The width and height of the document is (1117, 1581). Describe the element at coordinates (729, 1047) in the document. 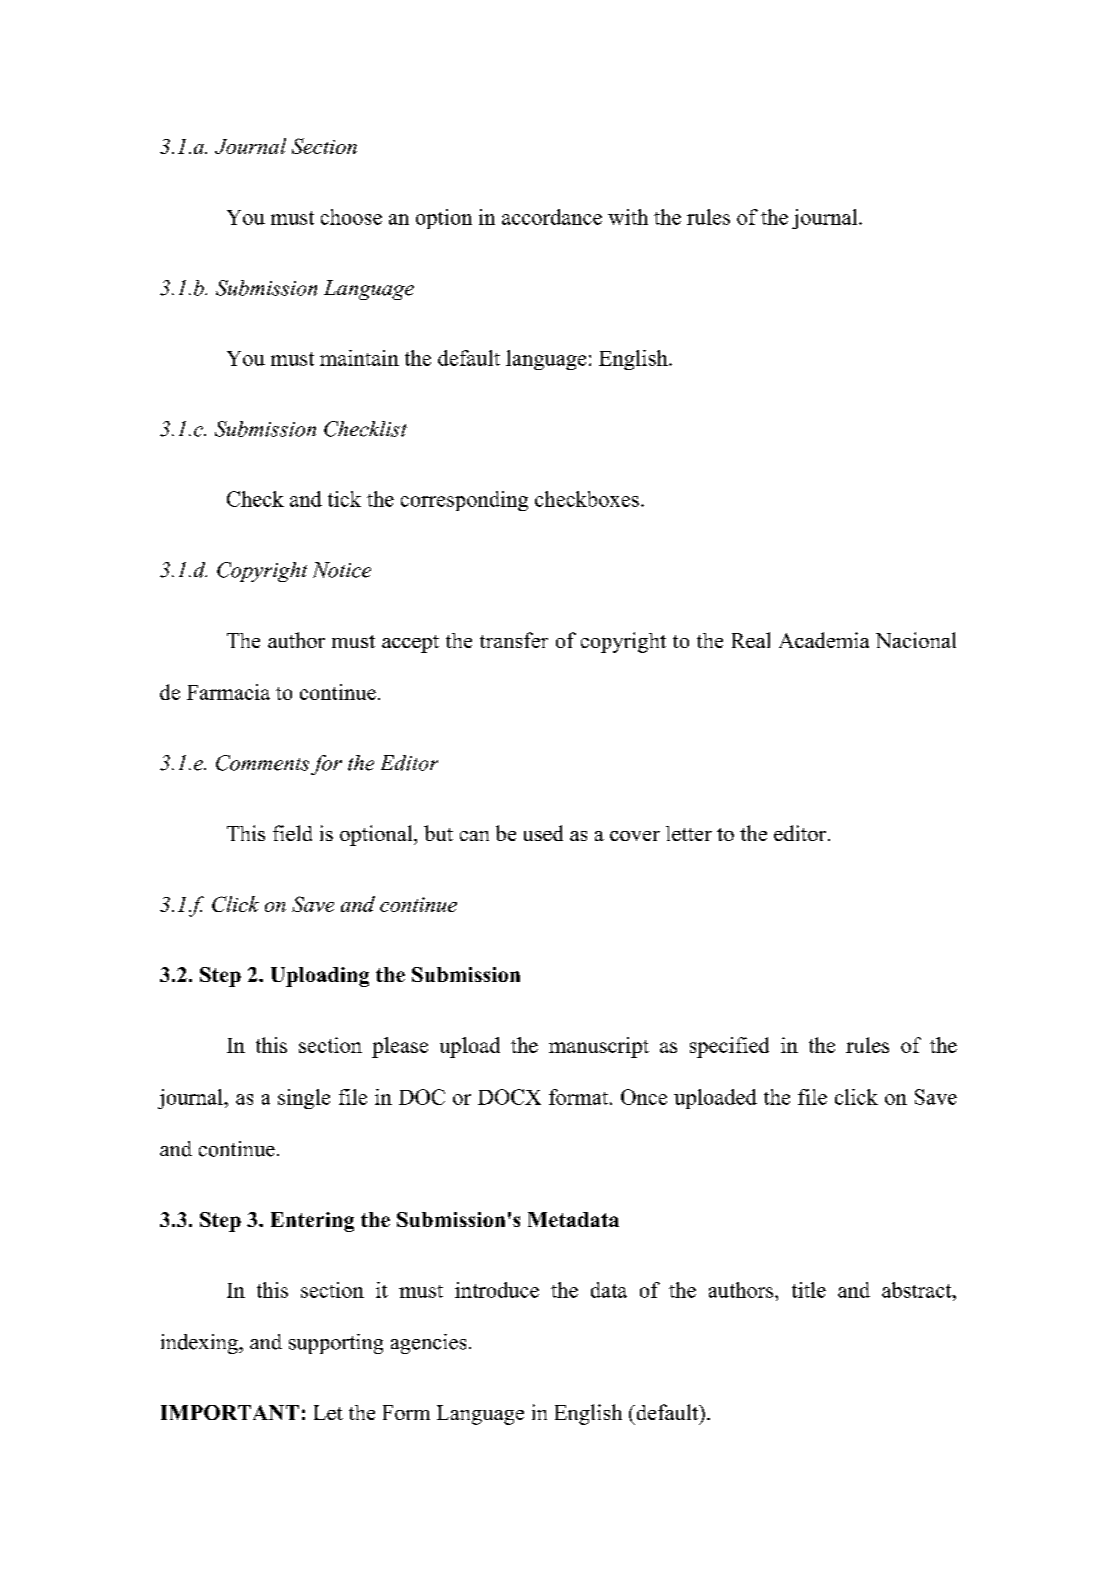

I see `specified` at that location.
